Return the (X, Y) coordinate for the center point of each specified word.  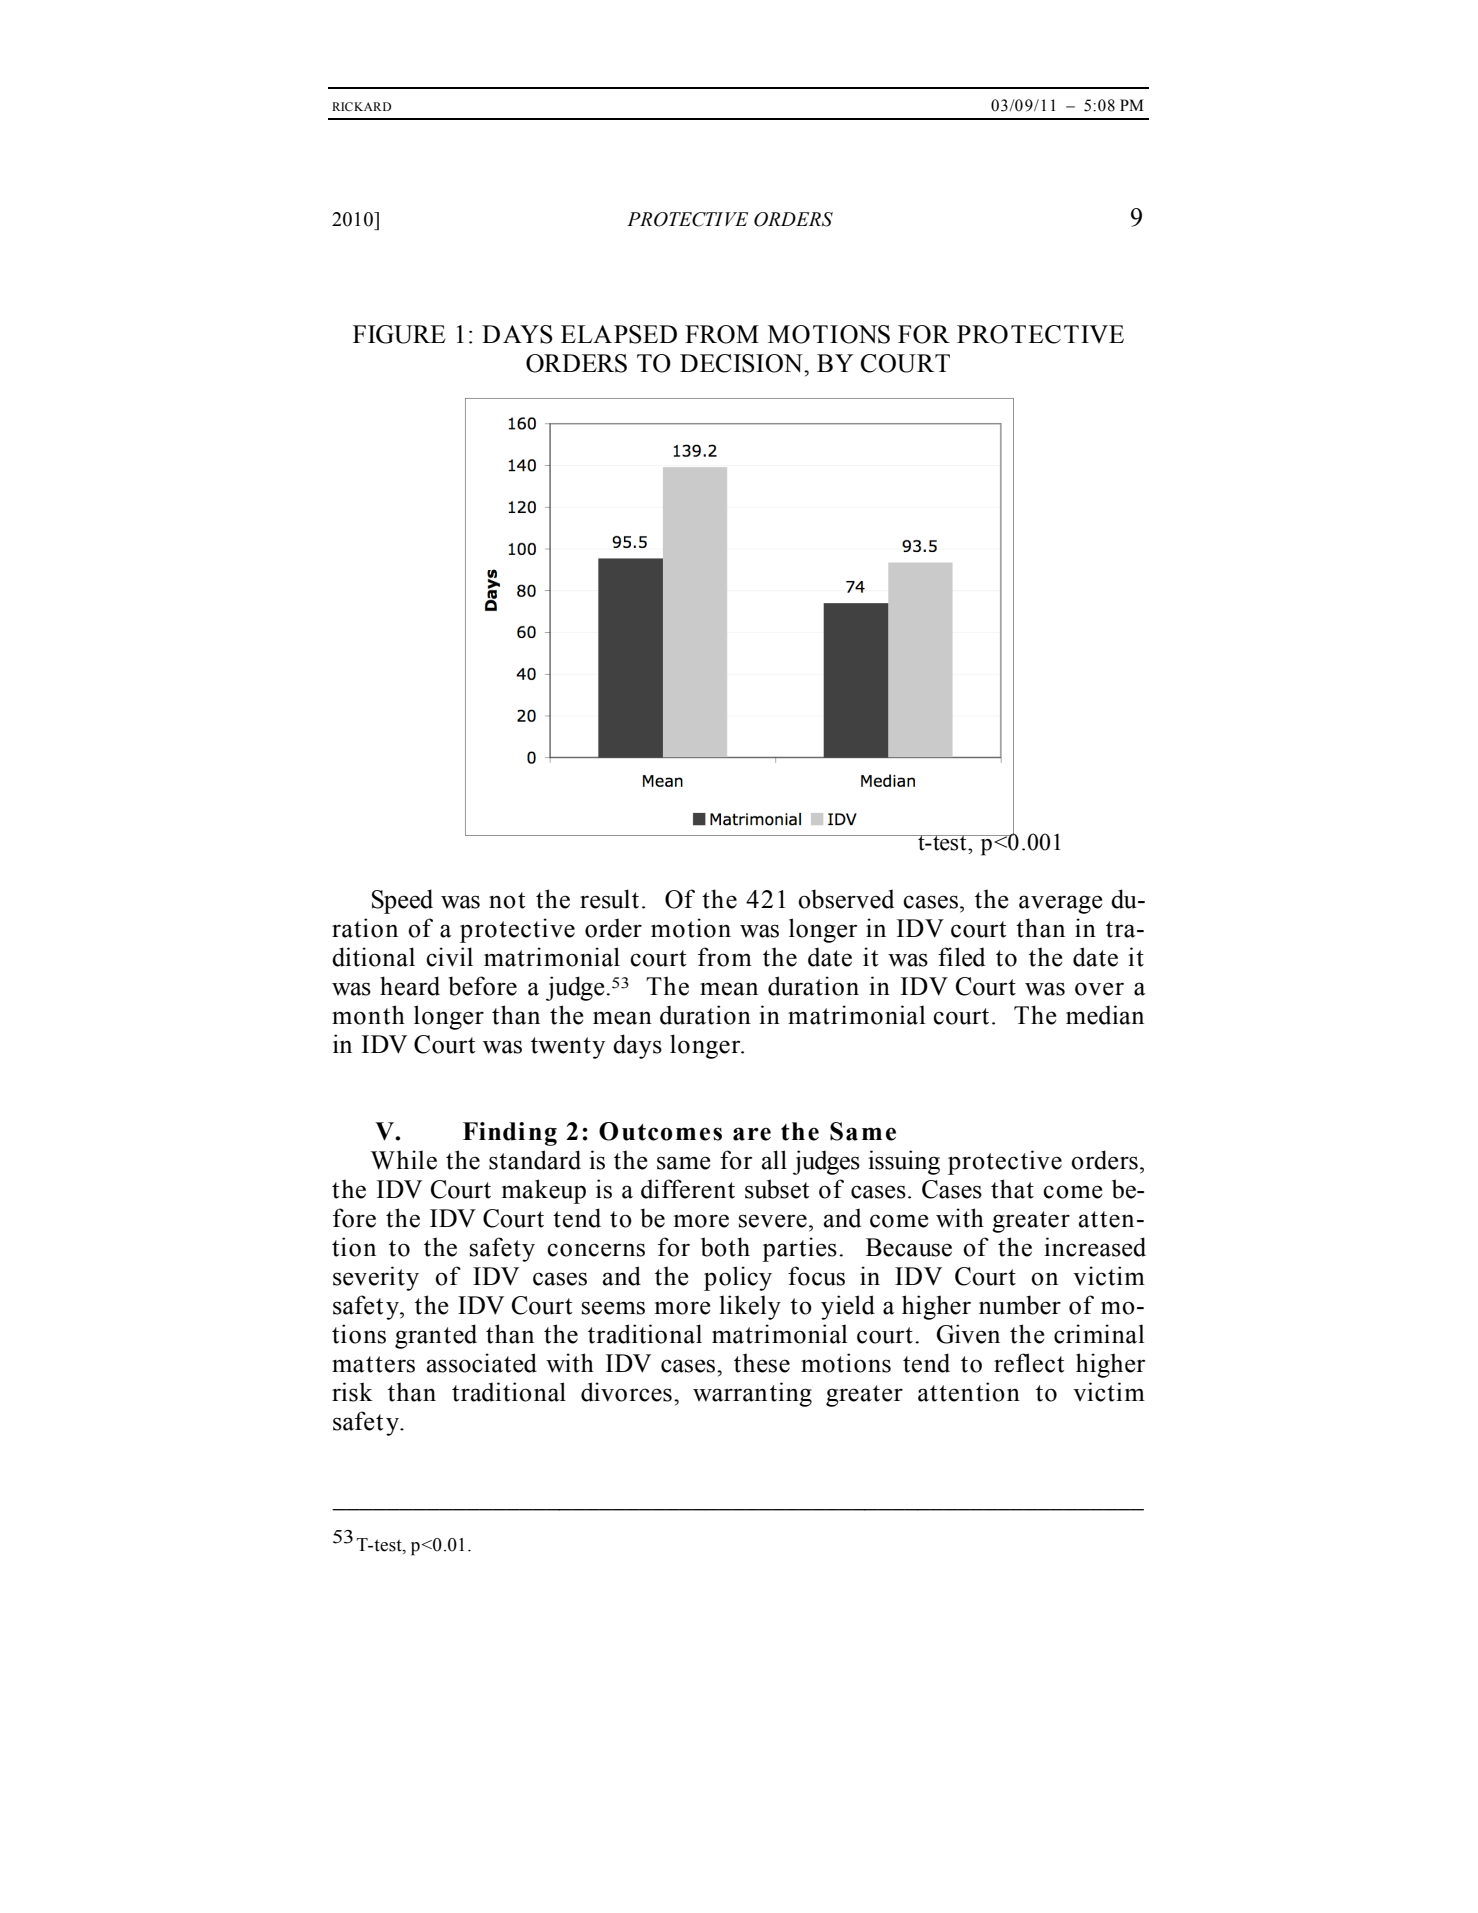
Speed (402, 901)
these (762, 1363)
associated (482, 1363)
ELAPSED (619, 334)
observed (846, 899)
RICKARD (361, 106)
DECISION (742, 363)
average (1060, 904)
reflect (1029, 1363)
